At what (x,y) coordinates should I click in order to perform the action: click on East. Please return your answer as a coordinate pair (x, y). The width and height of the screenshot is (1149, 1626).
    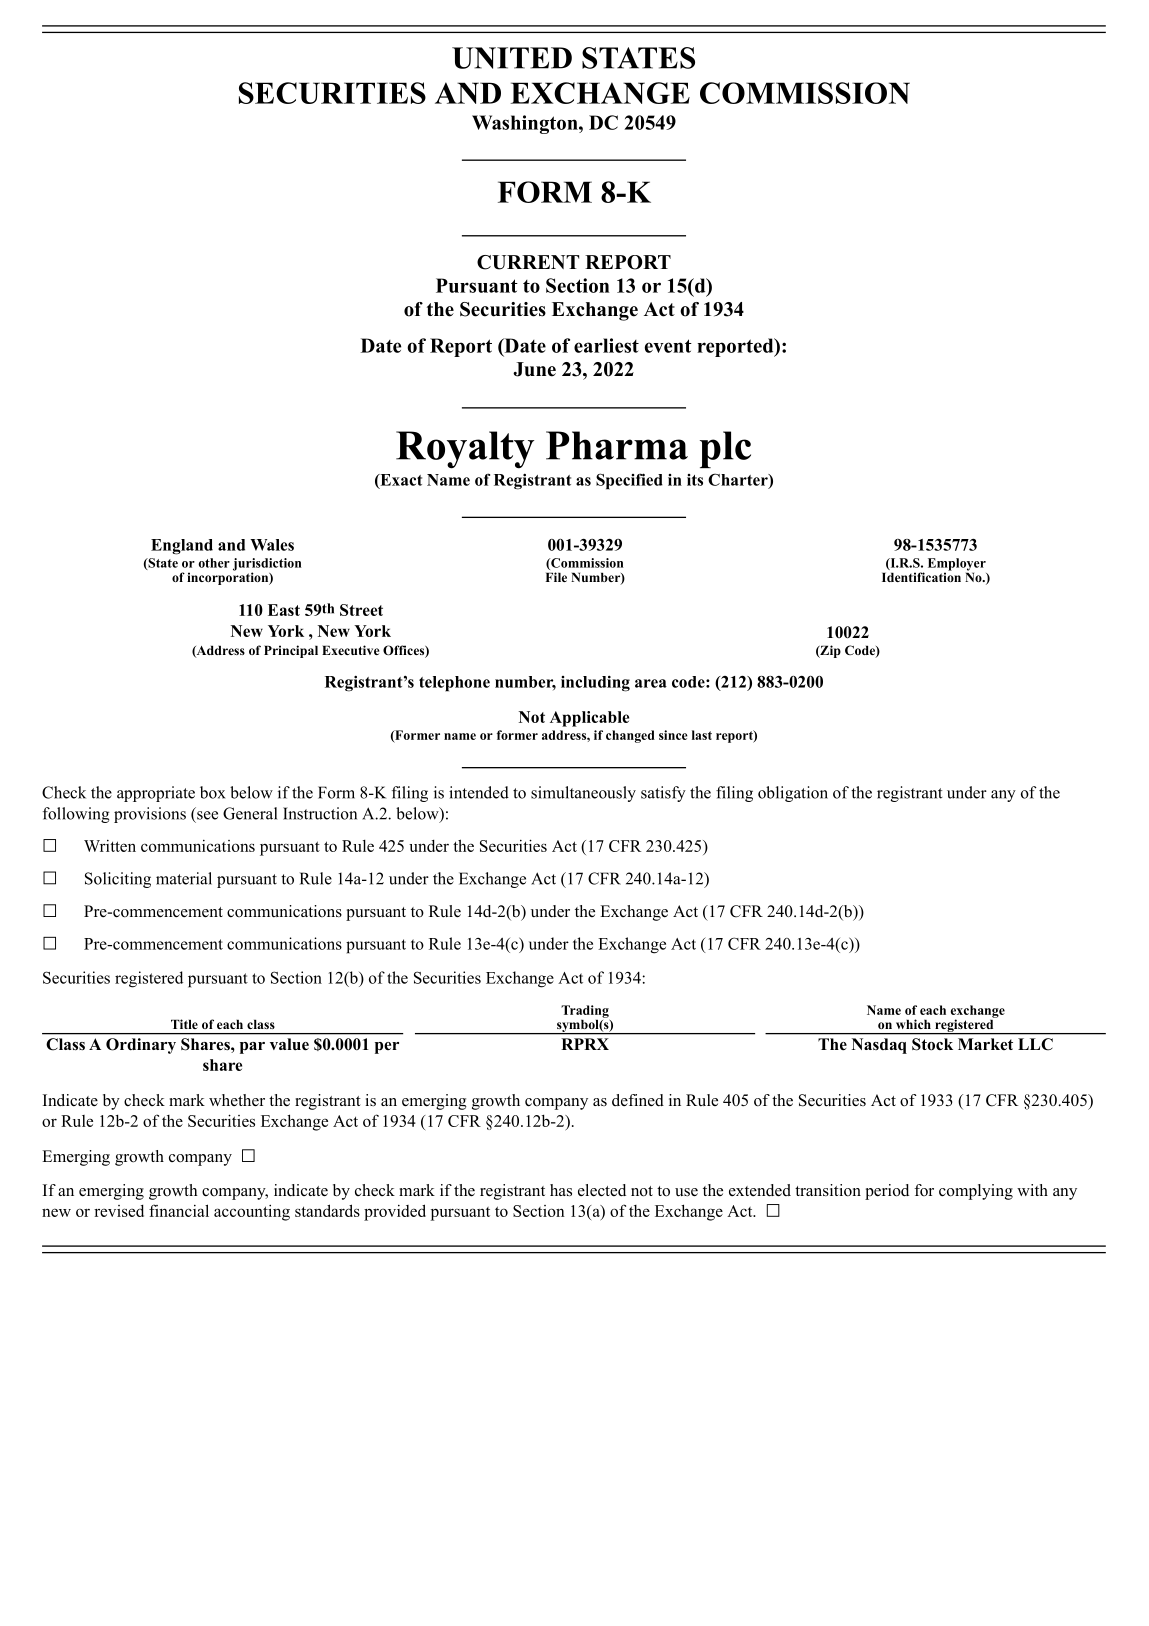
    Looking at the image, I should click on (284, 610).
